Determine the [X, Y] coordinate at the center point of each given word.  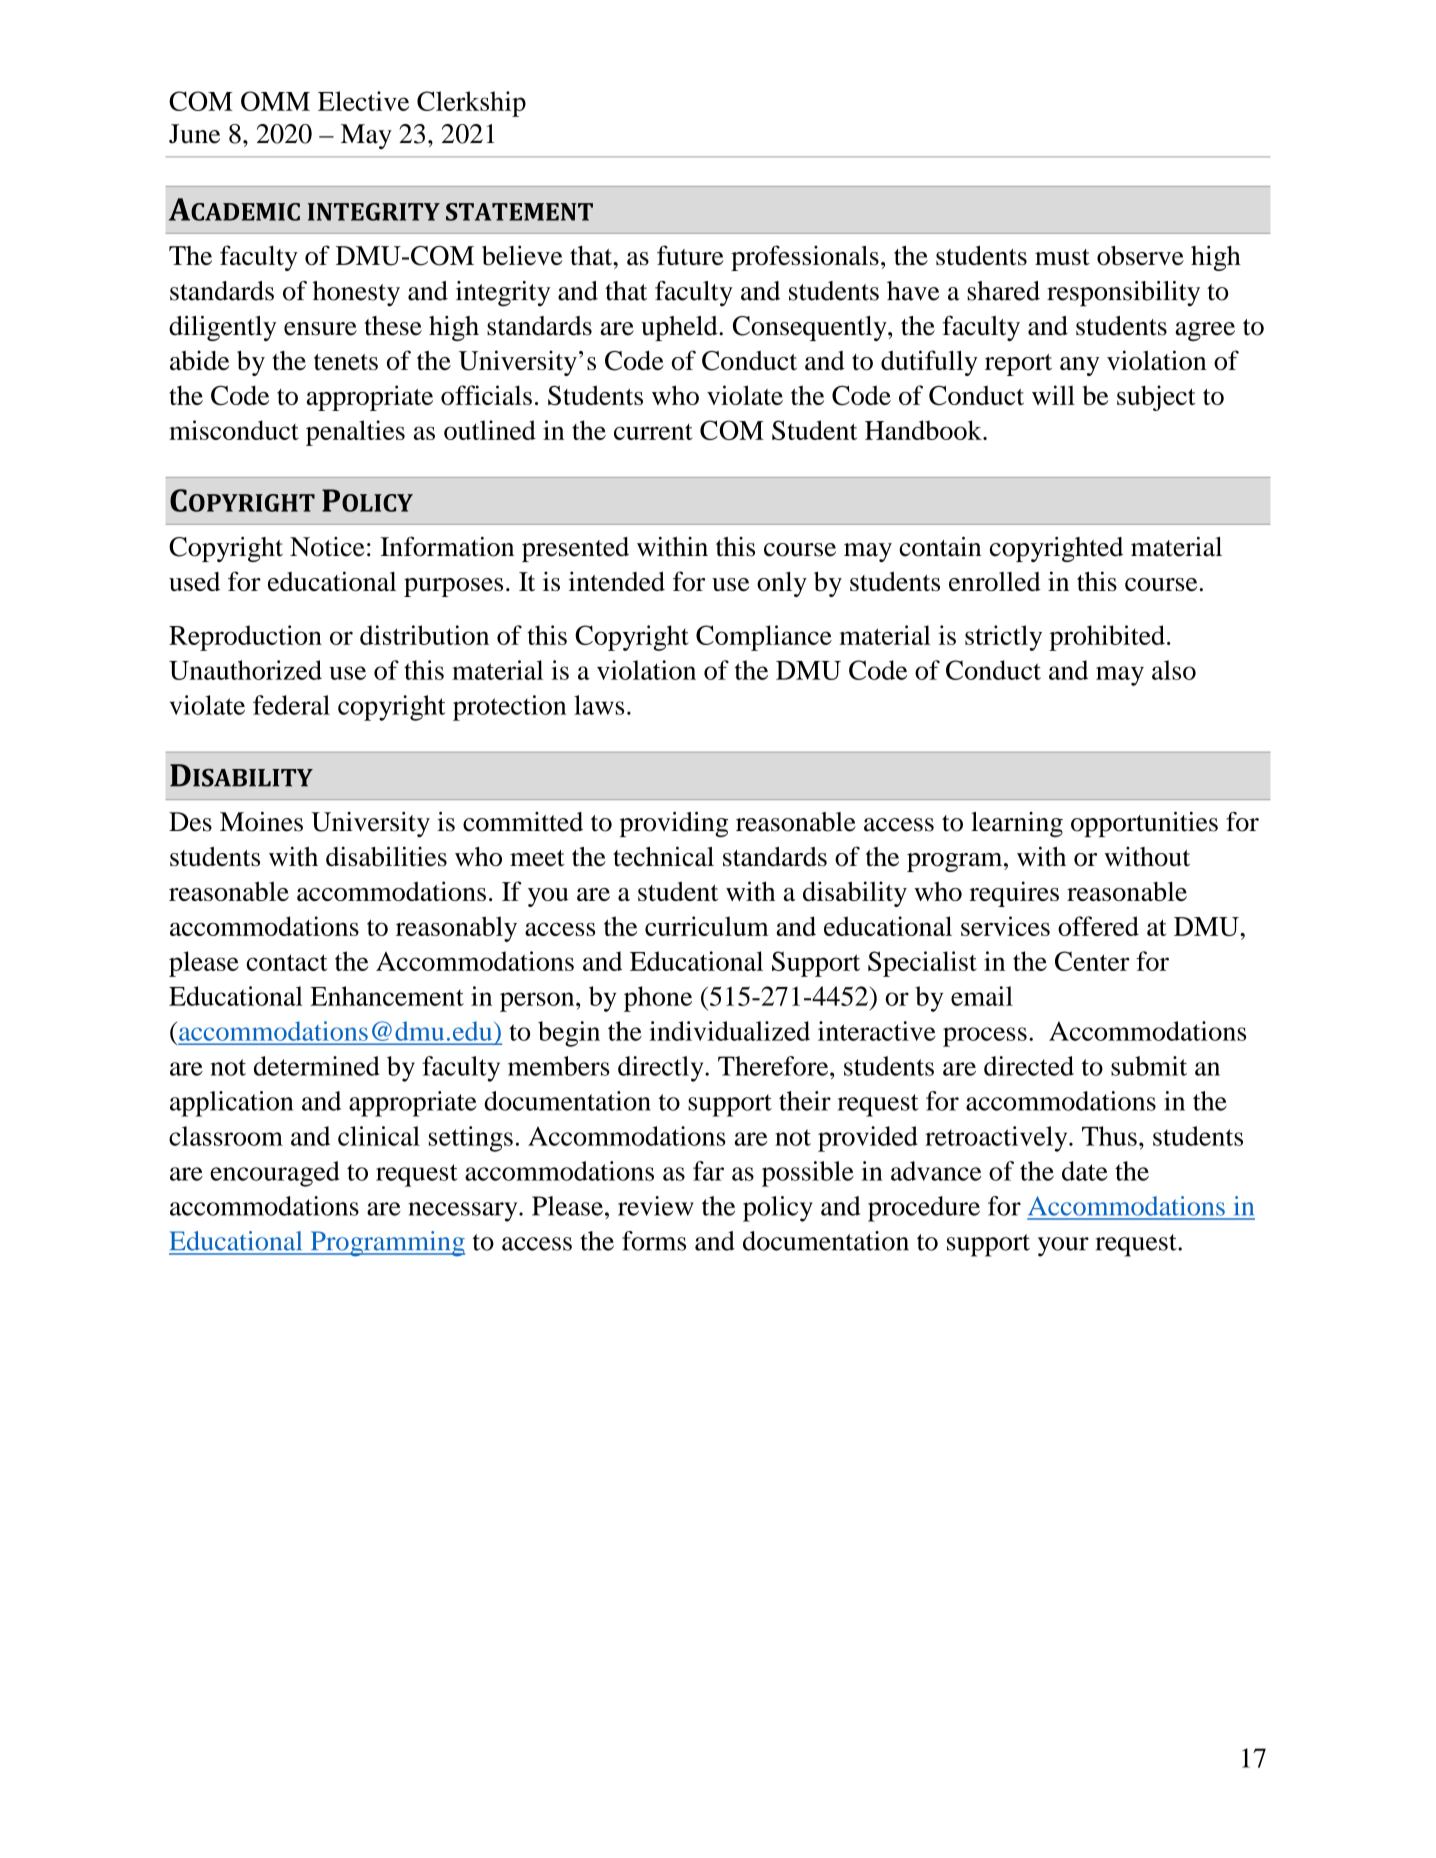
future [690, 255]
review [656, 1206]
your [1063, 1247]
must [1062, 257]
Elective [363, 101]
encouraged [274, 1174]
